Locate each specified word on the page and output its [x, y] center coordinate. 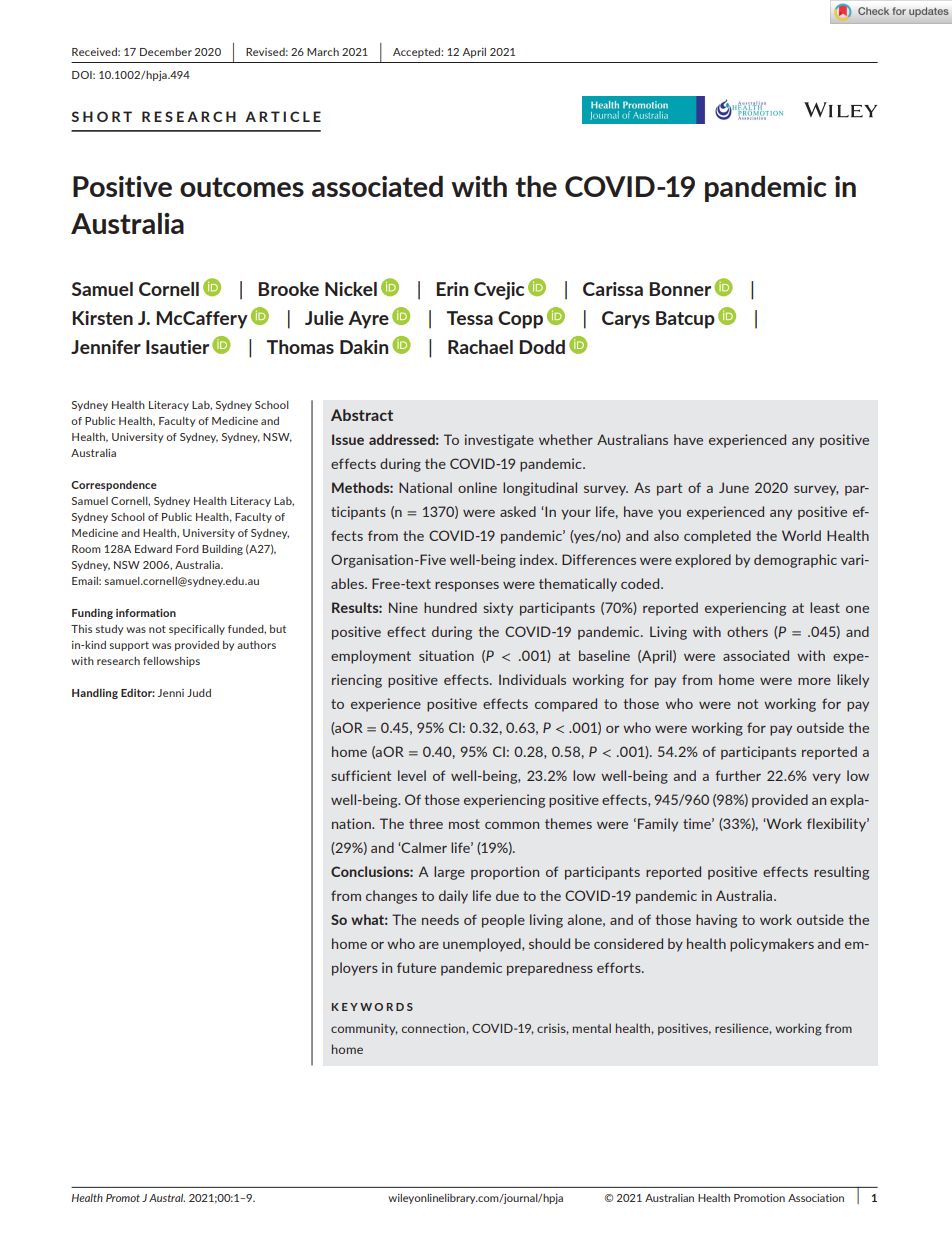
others [747, 631]
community [364, 1029]
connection [434, 1028]
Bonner [680, 289]
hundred [450, 607]
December [166, 52]
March [323, 52]
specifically [197, 630]
